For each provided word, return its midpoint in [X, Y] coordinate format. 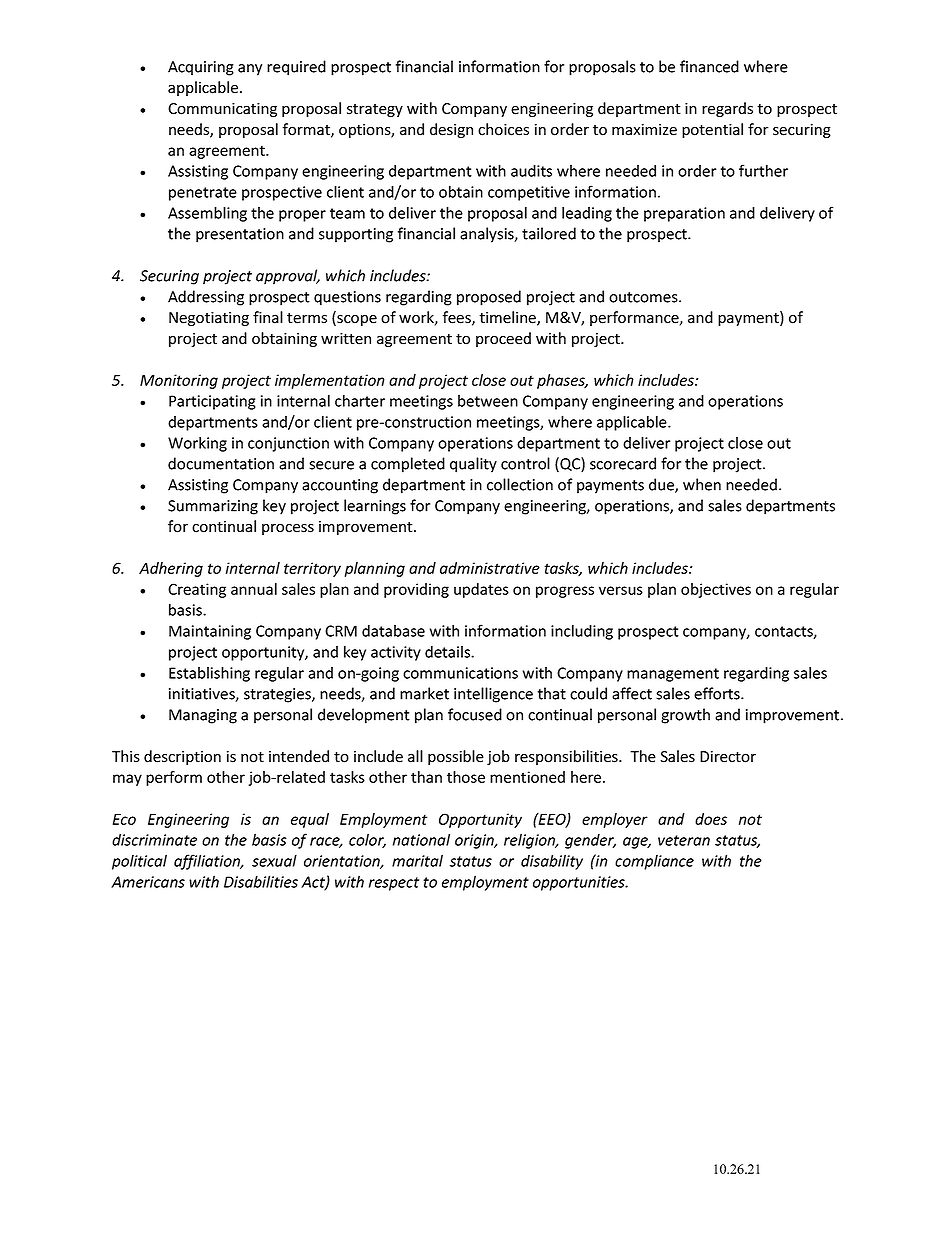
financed [709, 66]
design [451, 130]
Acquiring [201, 68]
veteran [684, 840]
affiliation [208, 862]
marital [417, 860]
